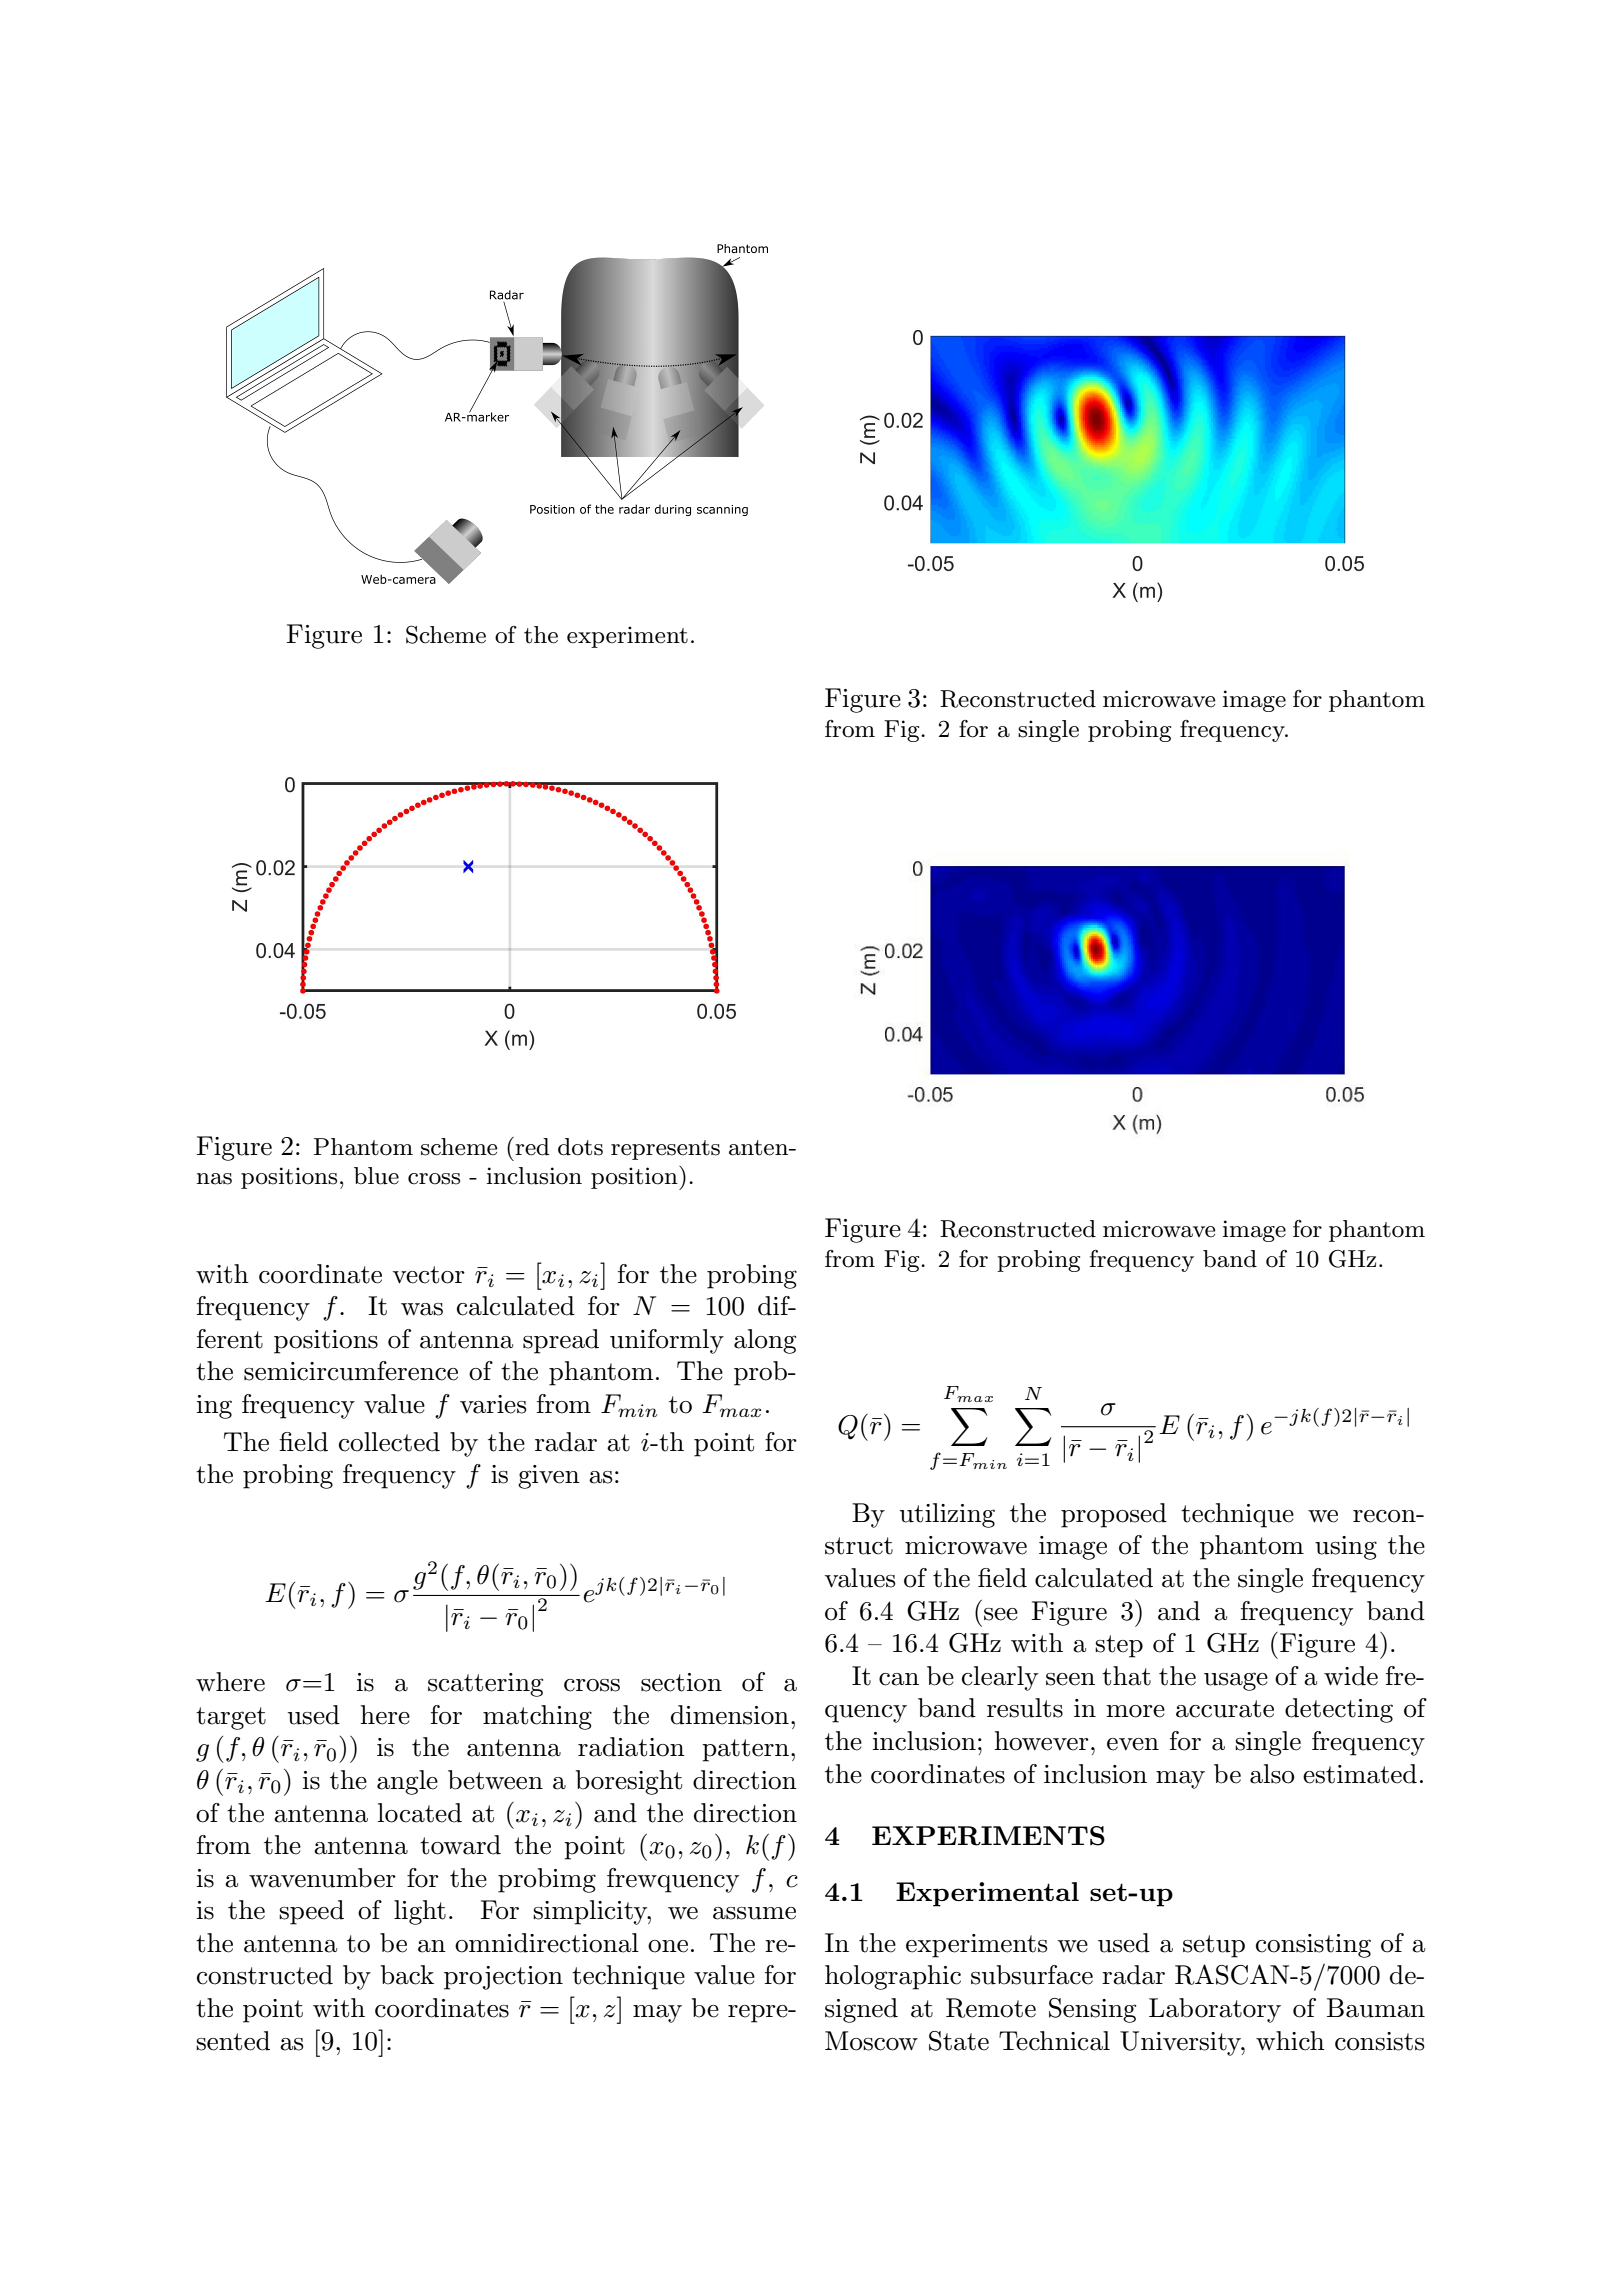 Image resolution: width=1622 pixels, height=2294 pixels. I want to click on back, so click(407, 1975).
